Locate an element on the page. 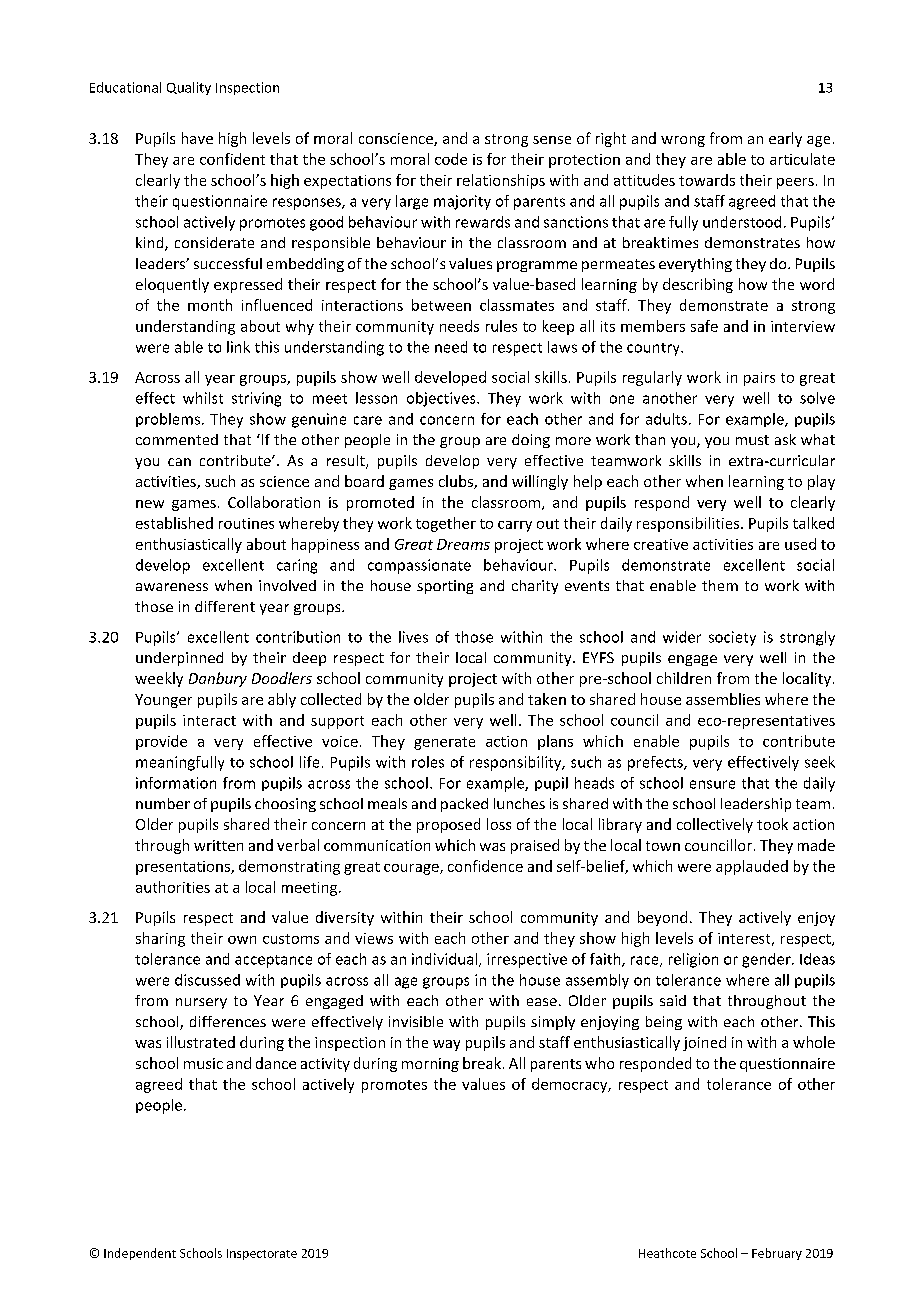  February is located at coordinates (777, 1254).
